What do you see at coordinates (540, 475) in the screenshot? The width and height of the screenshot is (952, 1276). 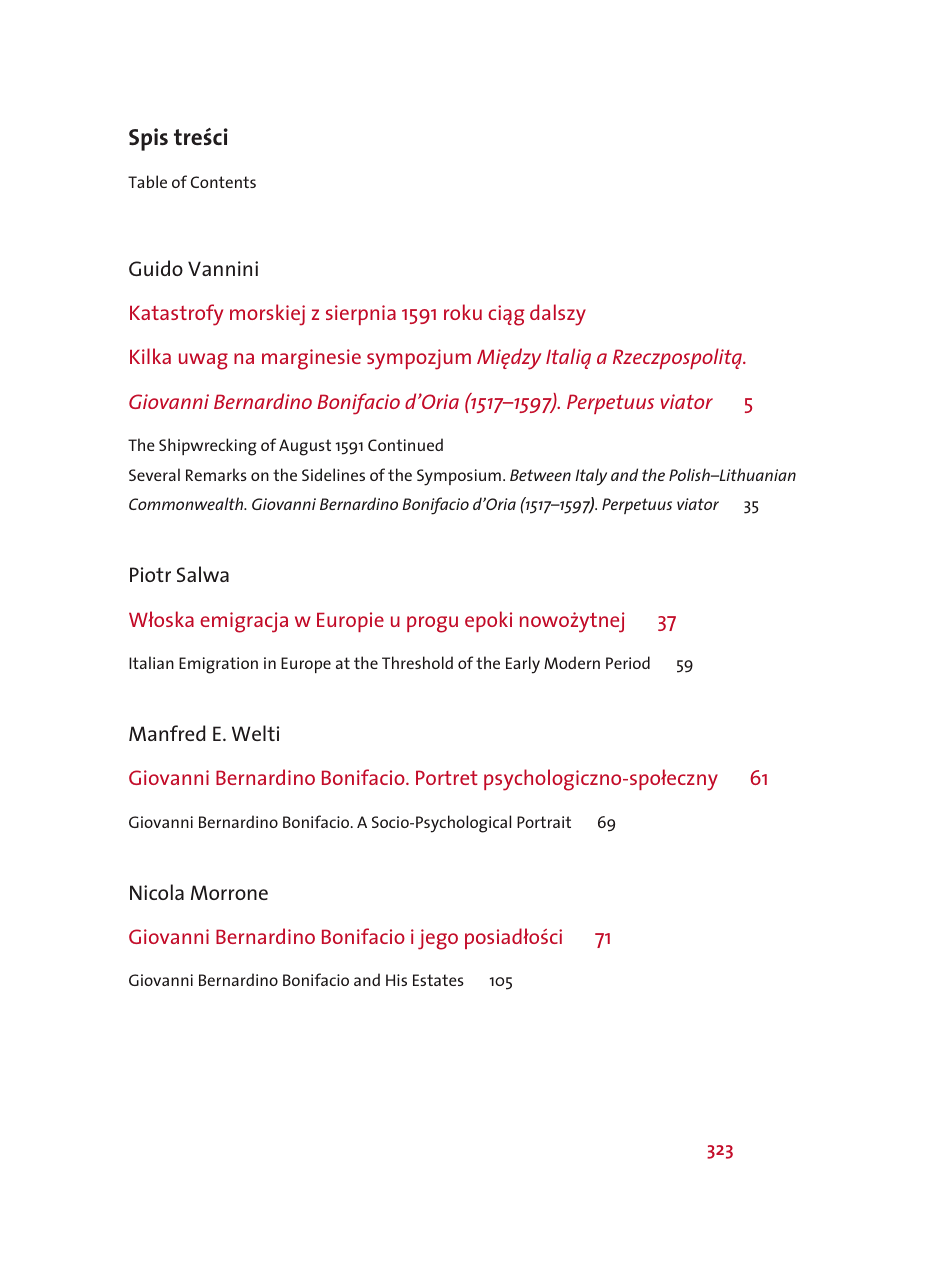 I see `Between` at bounding box center [540, 475].
